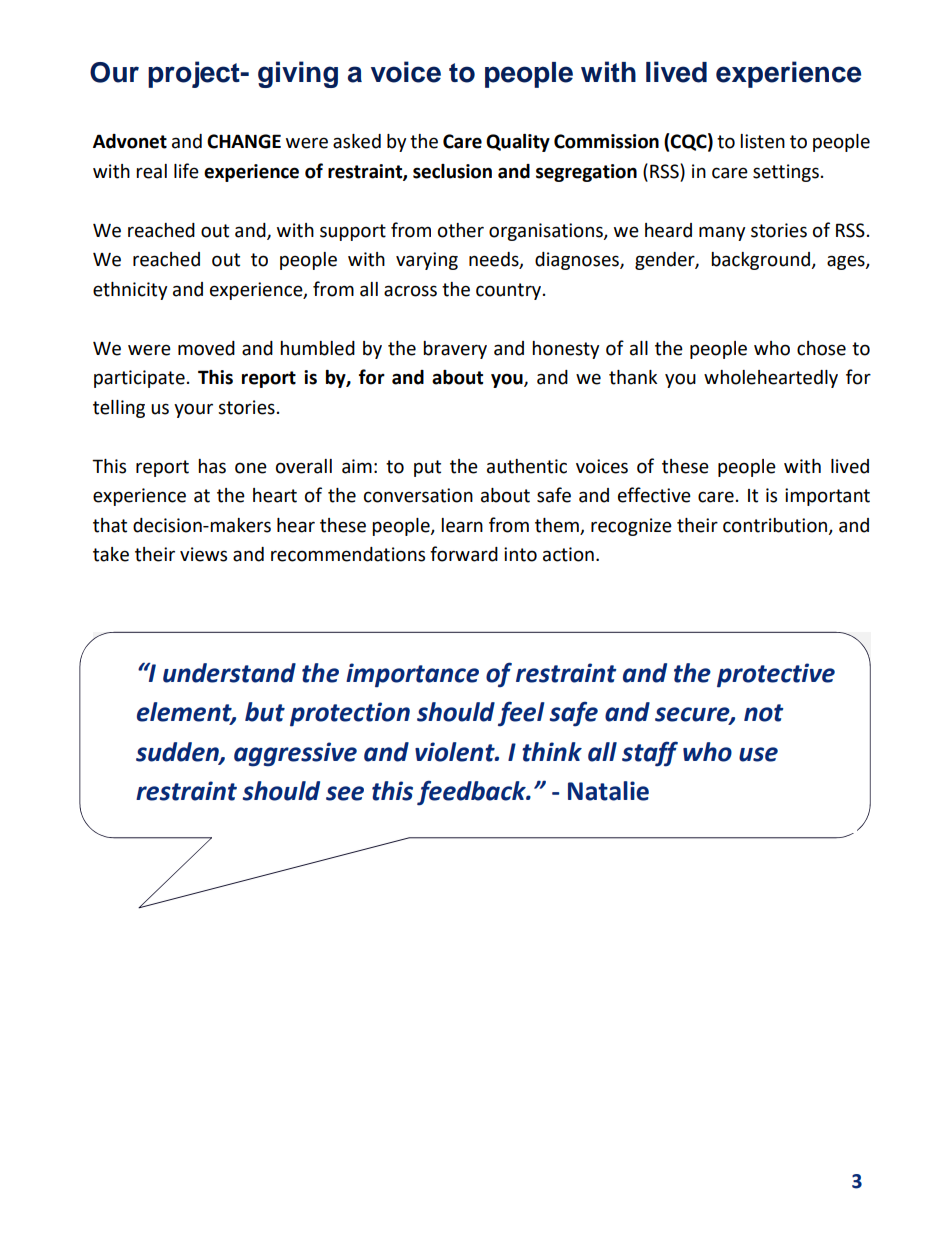 The width and height of the image is (952, 1233). Describe the element at coordinates (186, 171) in the image. I see `life` at that location.
